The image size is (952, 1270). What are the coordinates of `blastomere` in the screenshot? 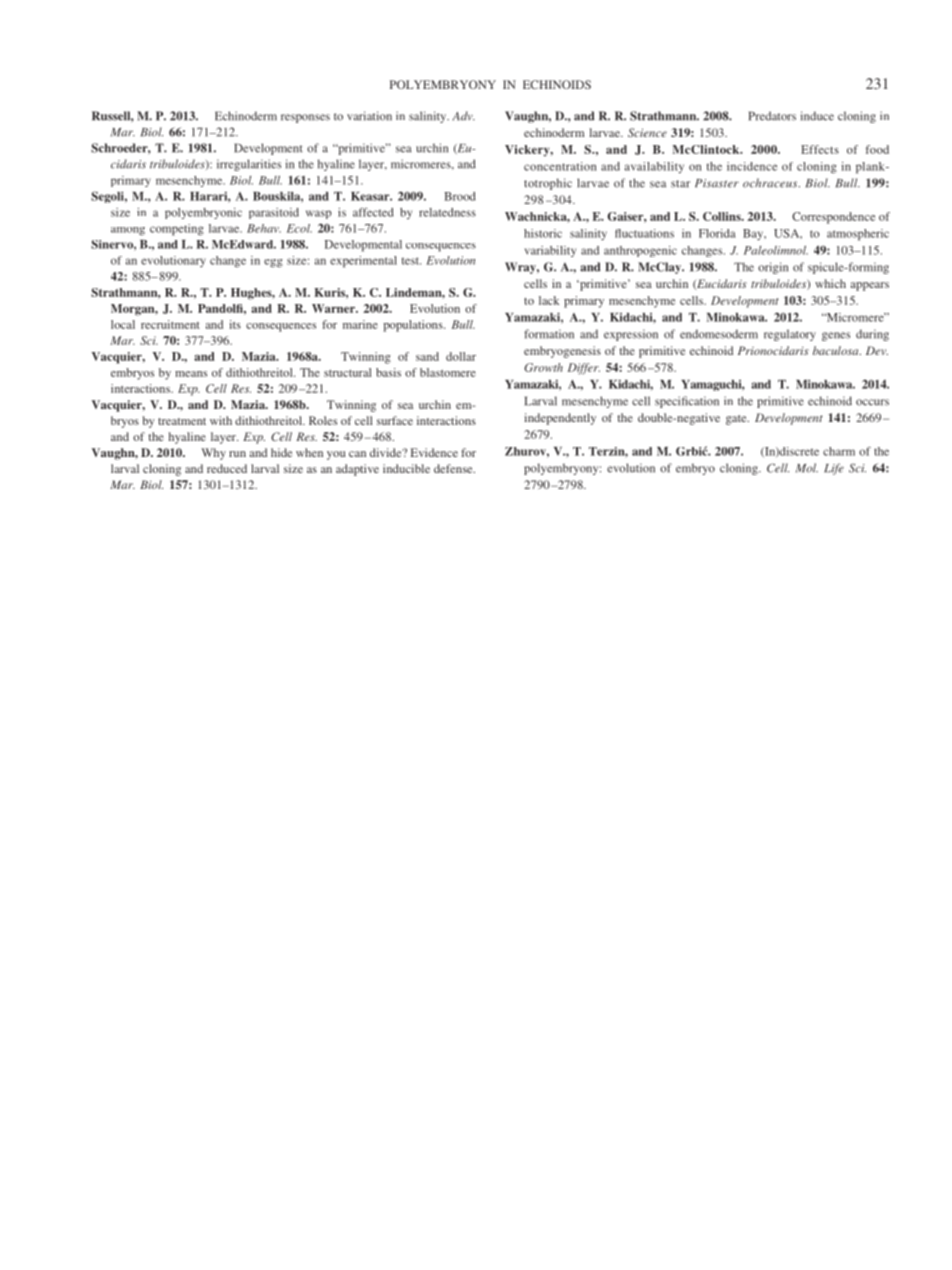 It's located at (448, 372).
